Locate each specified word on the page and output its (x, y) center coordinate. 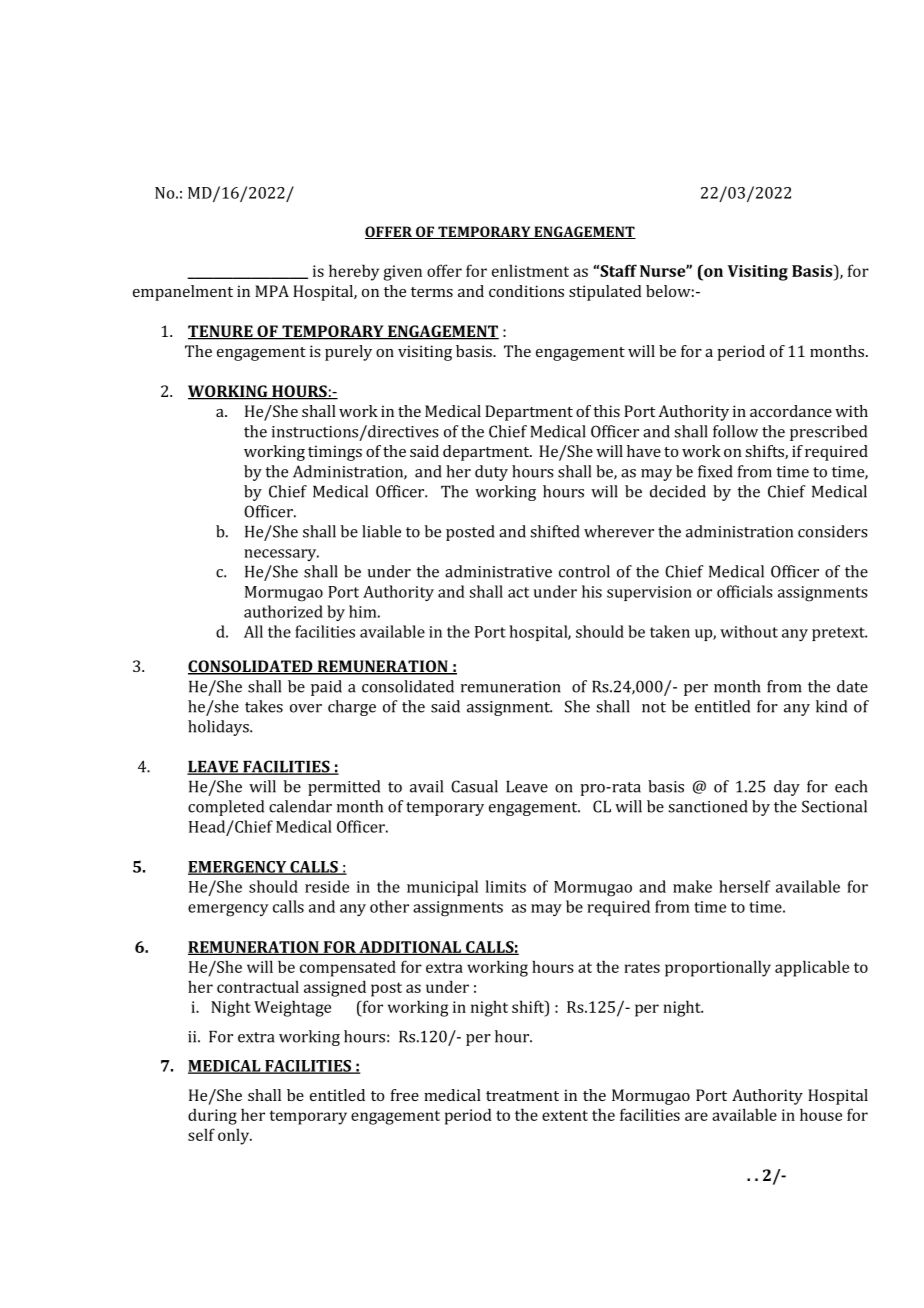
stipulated (605, 293)
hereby (354, 272)
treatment (522, 1096)
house (821, 1114)
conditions (526, 291)
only (235, 1136)
